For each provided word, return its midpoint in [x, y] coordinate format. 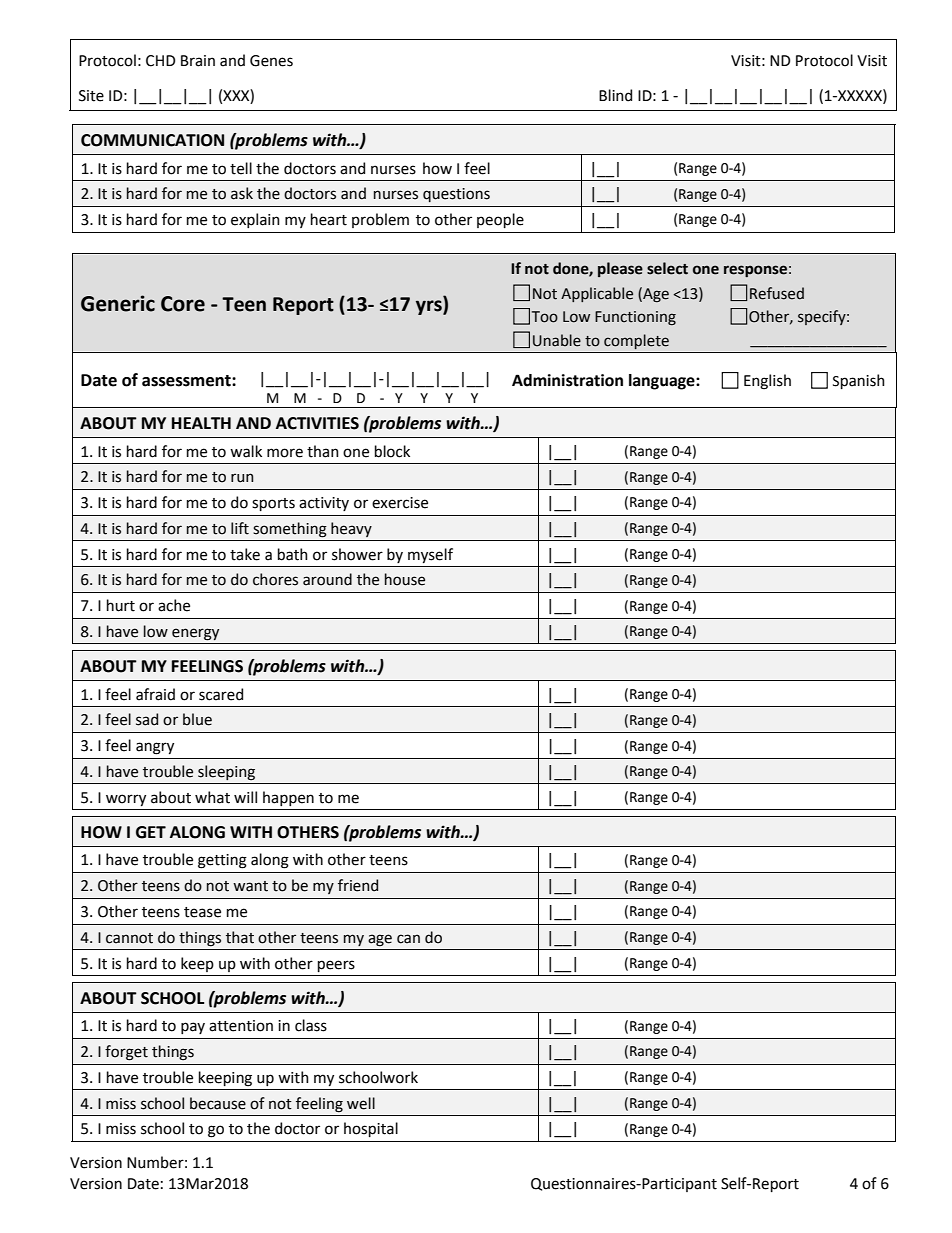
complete [636, 341]
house [405, 579]
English [767, 382]
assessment [187, 381]
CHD [160, 61]
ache [174, 605]
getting [222, 861]
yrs [430, 307]
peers [336, 966]
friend [358, 885]
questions [456, 195]
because [218, 1103]
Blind [615, 95]
